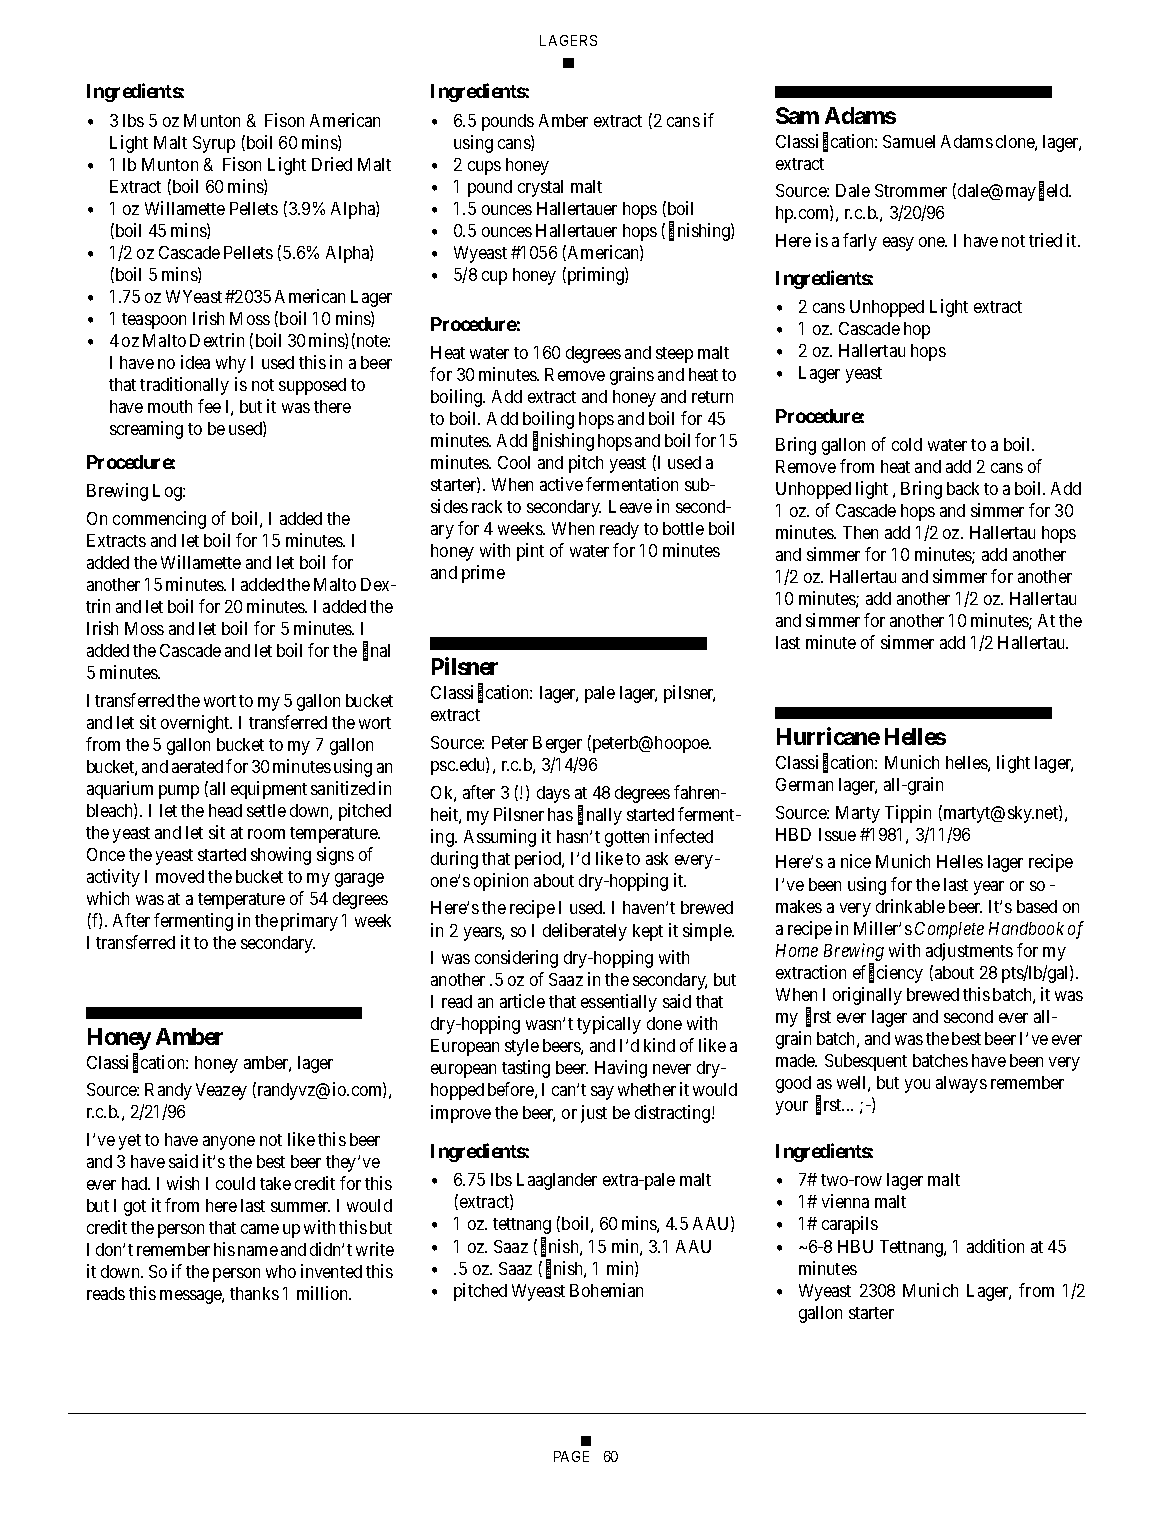 The height and width of the screenshot is (1517, 1172). What do you see at coordinates (860, 532) in the screenshot?
I see `Then` at bounding box center [860, 532].
